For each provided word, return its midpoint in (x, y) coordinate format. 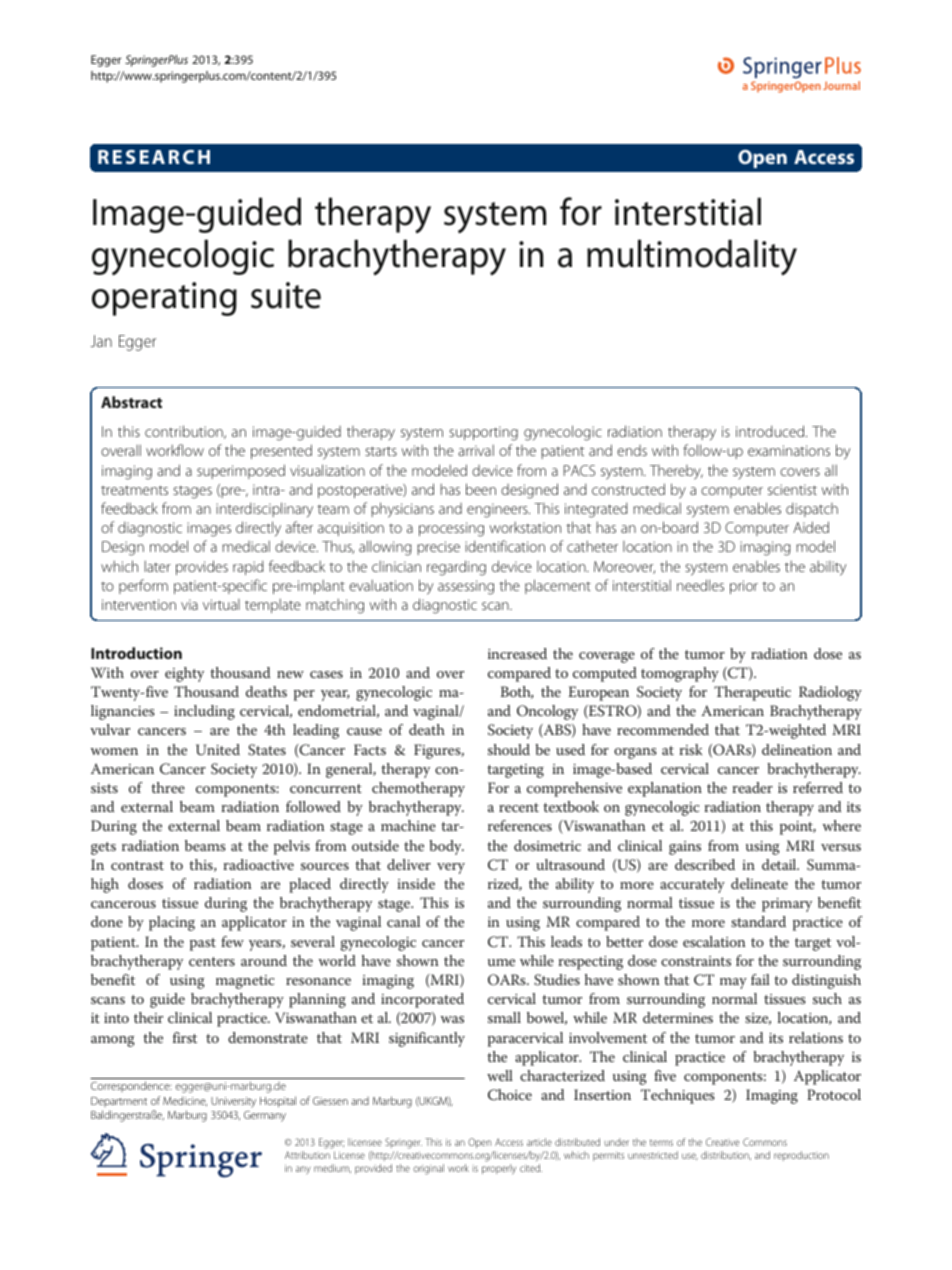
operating (164, 299)
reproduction (801, 1156)
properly (499, 1169)
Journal (841, 85)
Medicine (185, 1101)
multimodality (692, 257)
